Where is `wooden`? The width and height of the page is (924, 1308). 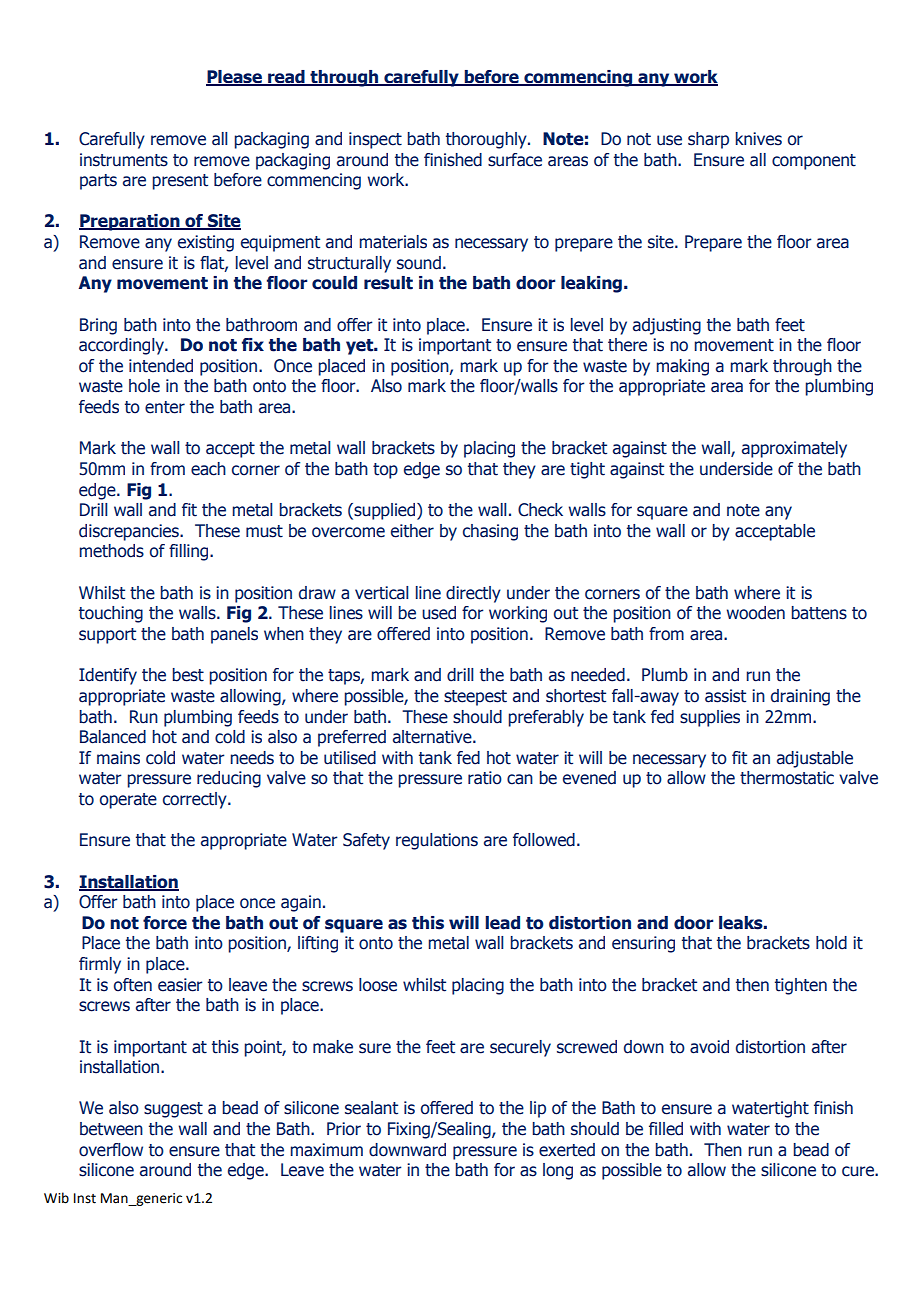 wooden is located at coordinates (755, 613).
